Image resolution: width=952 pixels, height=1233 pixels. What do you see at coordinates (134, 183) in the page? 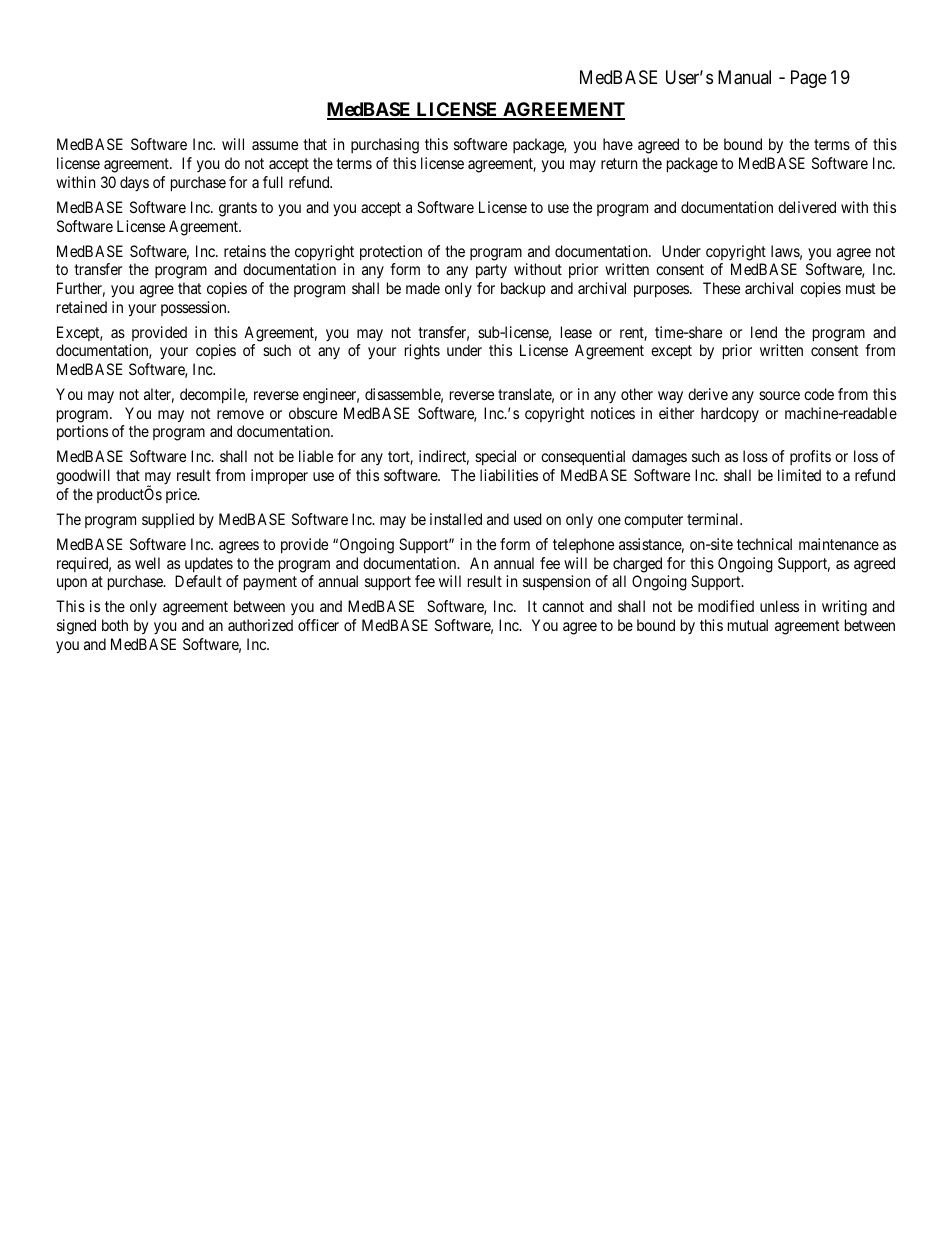
I see `days` at bounding box center [134, 183].
